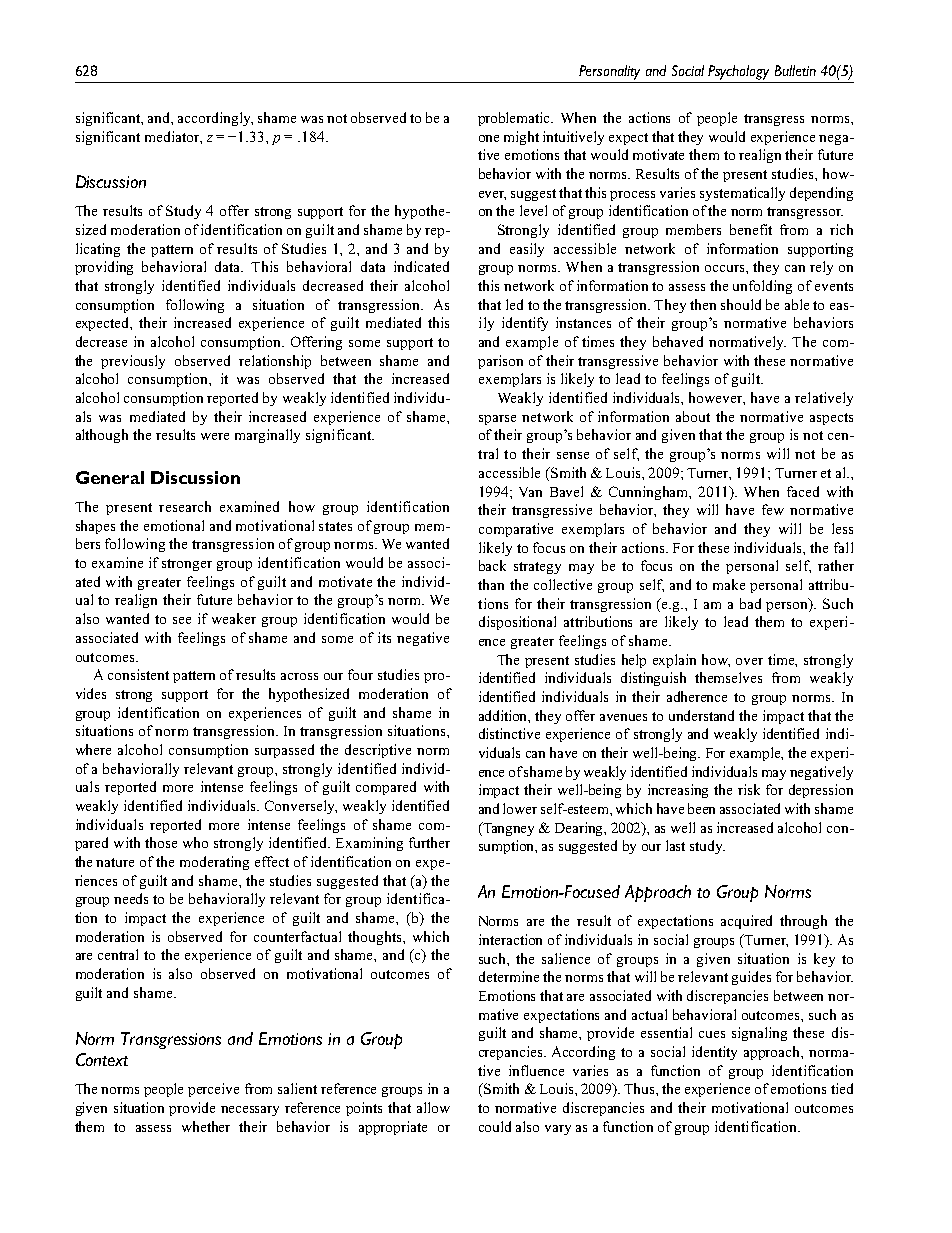 This screenshot has width=952, height=1233. What do you see at coordinates (213, 1090) in the screenshot?
I see `perceive` at bounding box center [213, 1090].
